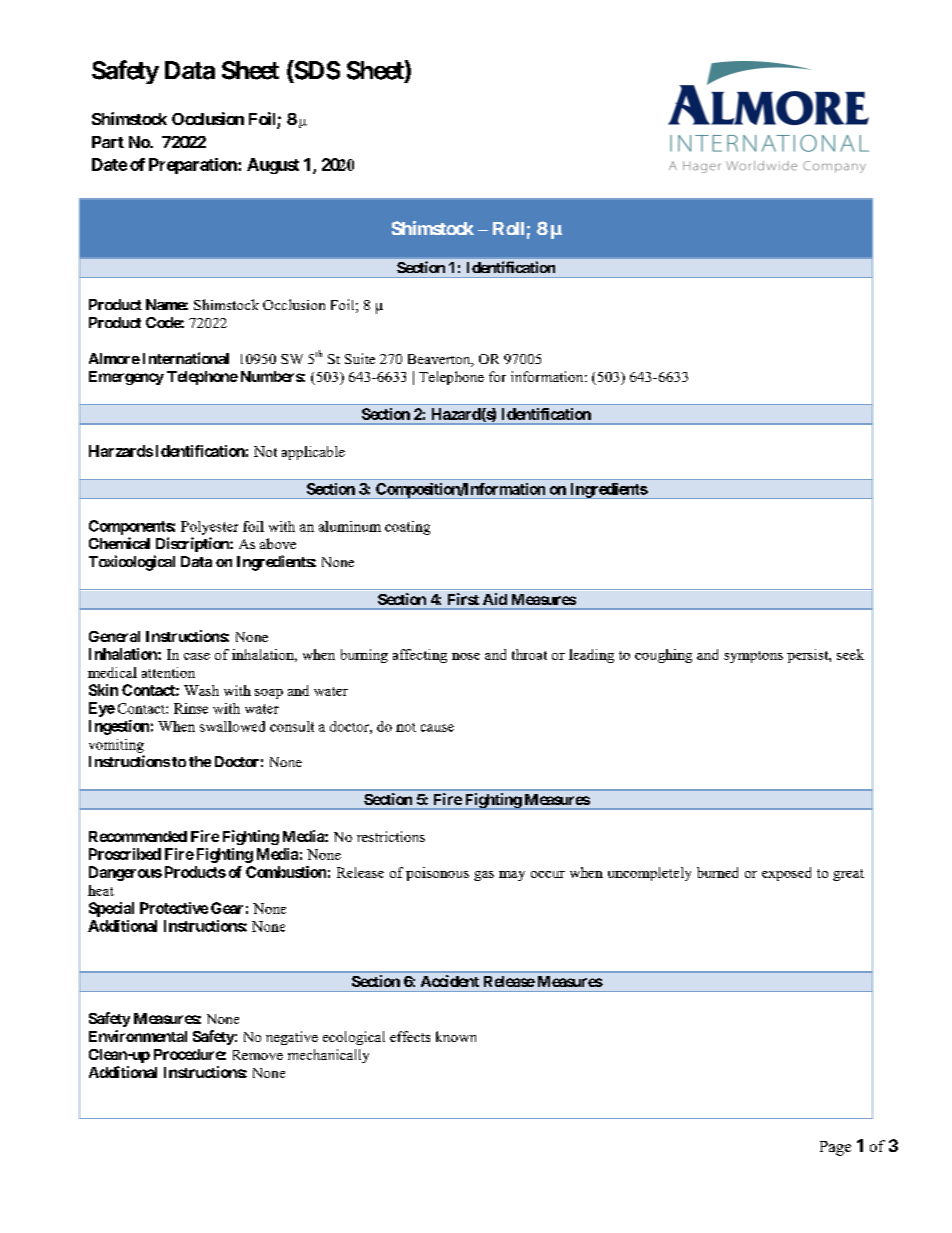  What do you see at coordinates (440, 360) in the page?
I see `Beaverton` at bounding box center [440, 360].
